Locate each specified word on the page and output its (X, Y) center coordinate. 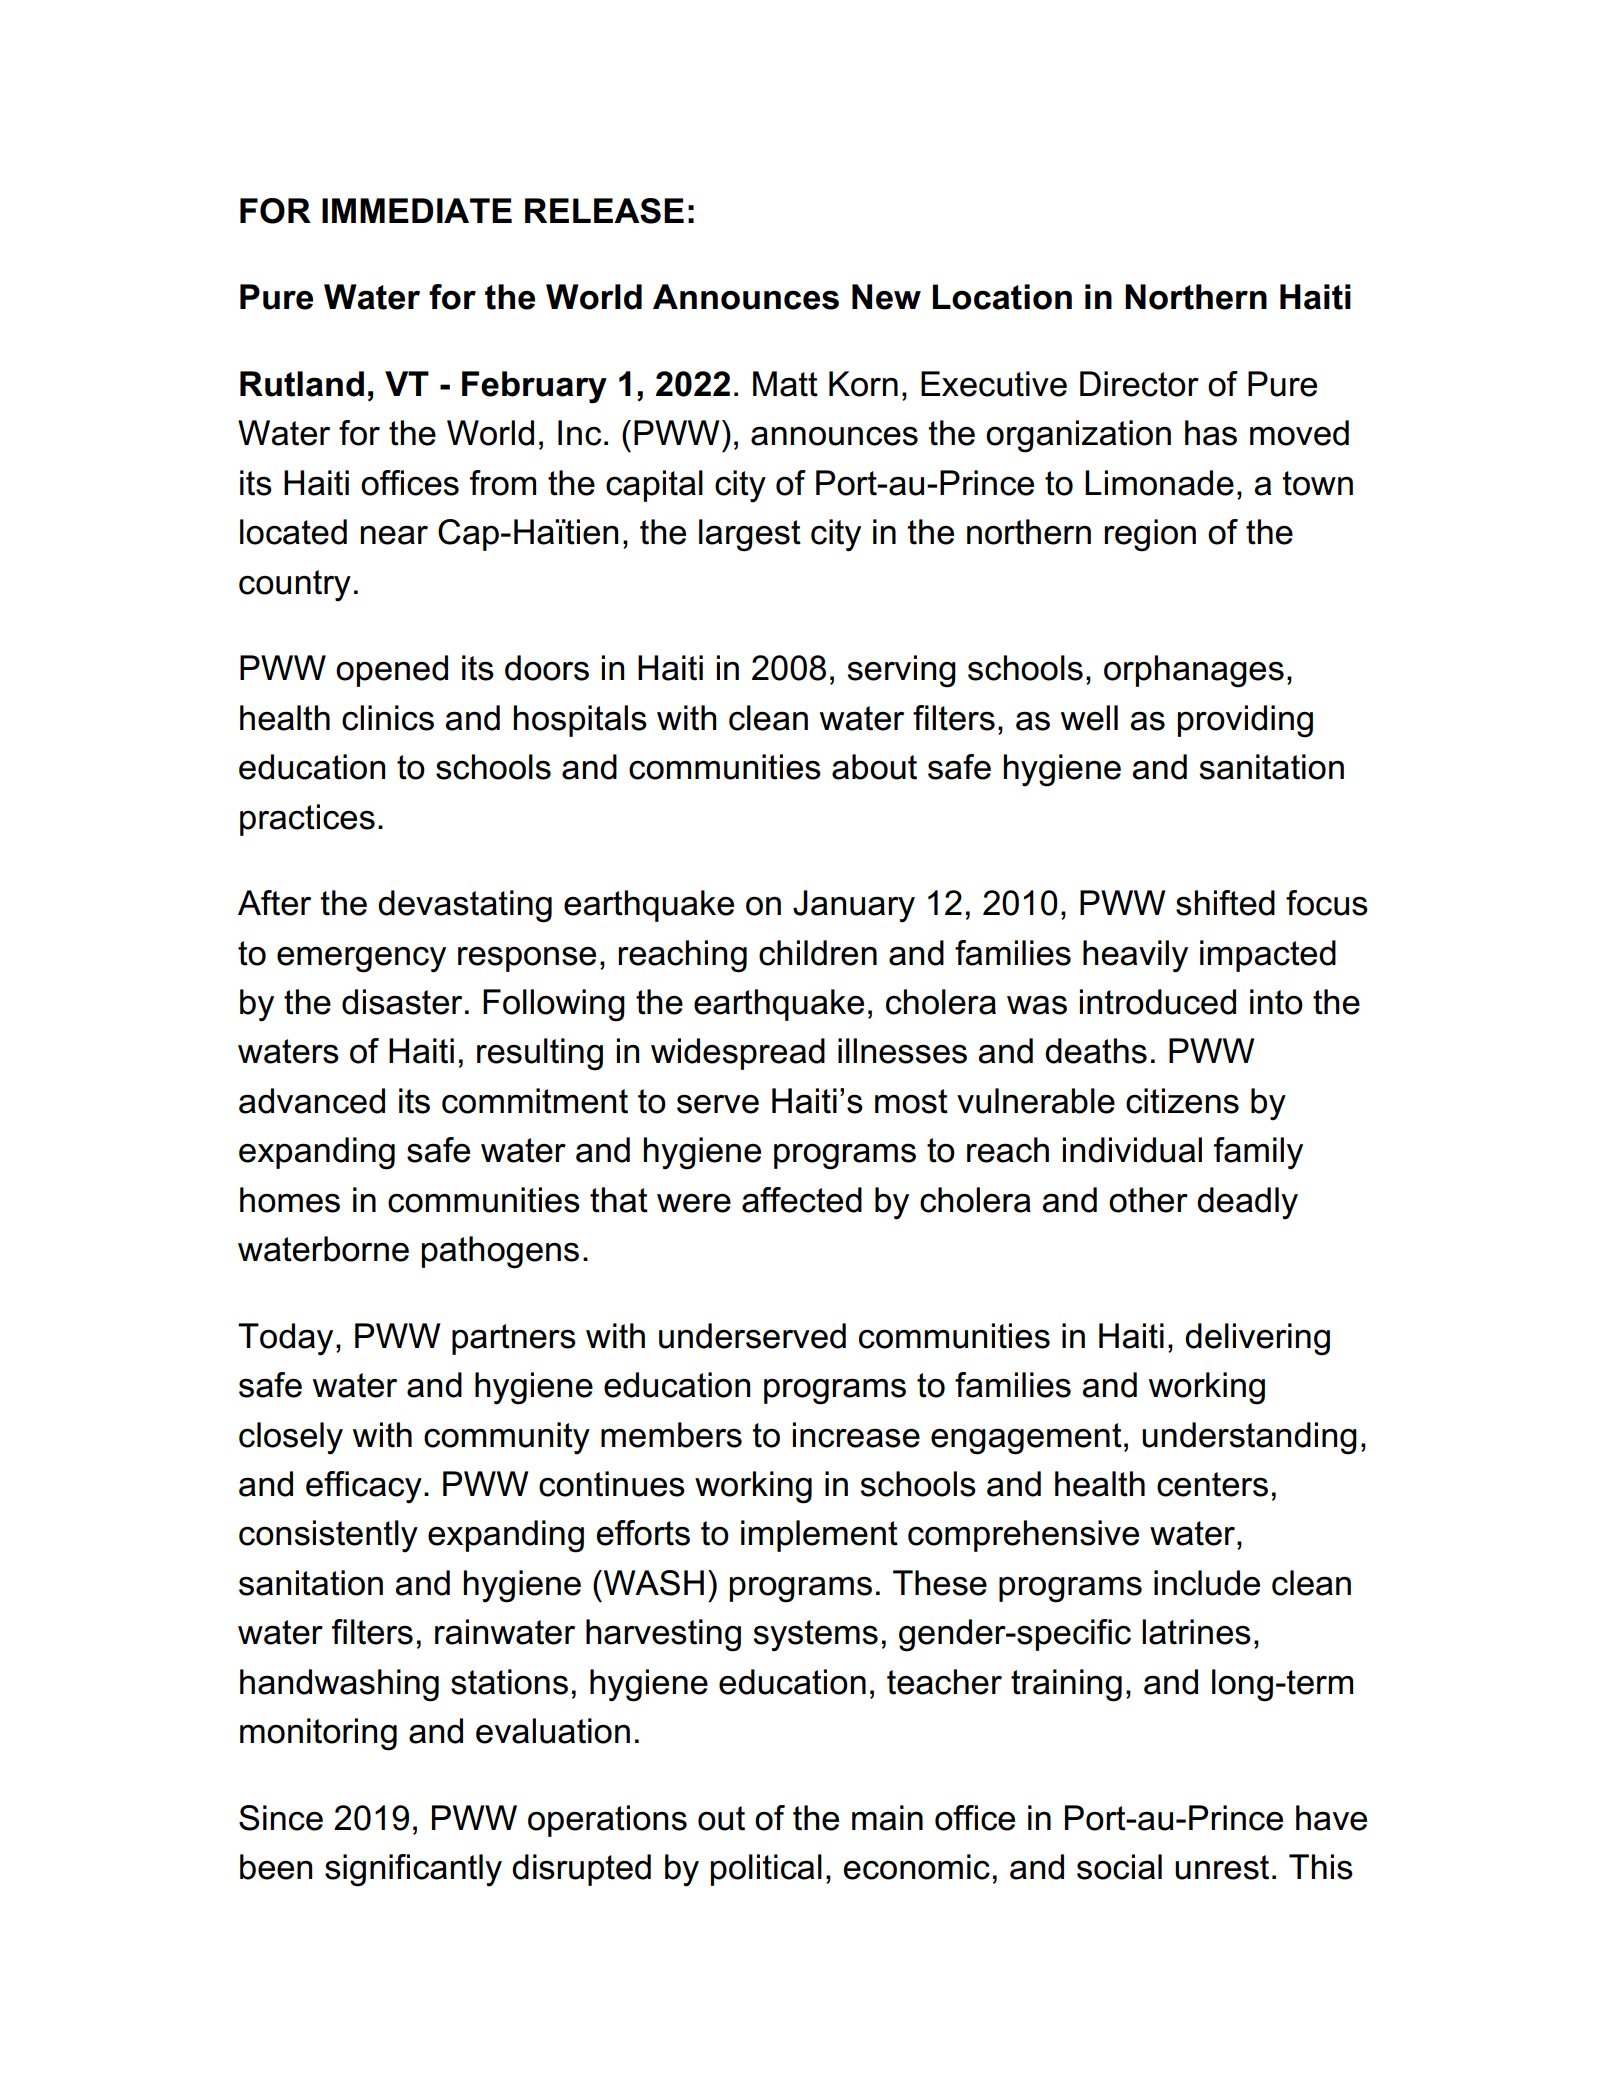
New (886, 297)
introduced (1158, 1002)
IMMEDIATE (417, 210)
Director (1139, 384)
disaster (402, 1002)
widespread (738, 1054)
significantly (413, 1870)
